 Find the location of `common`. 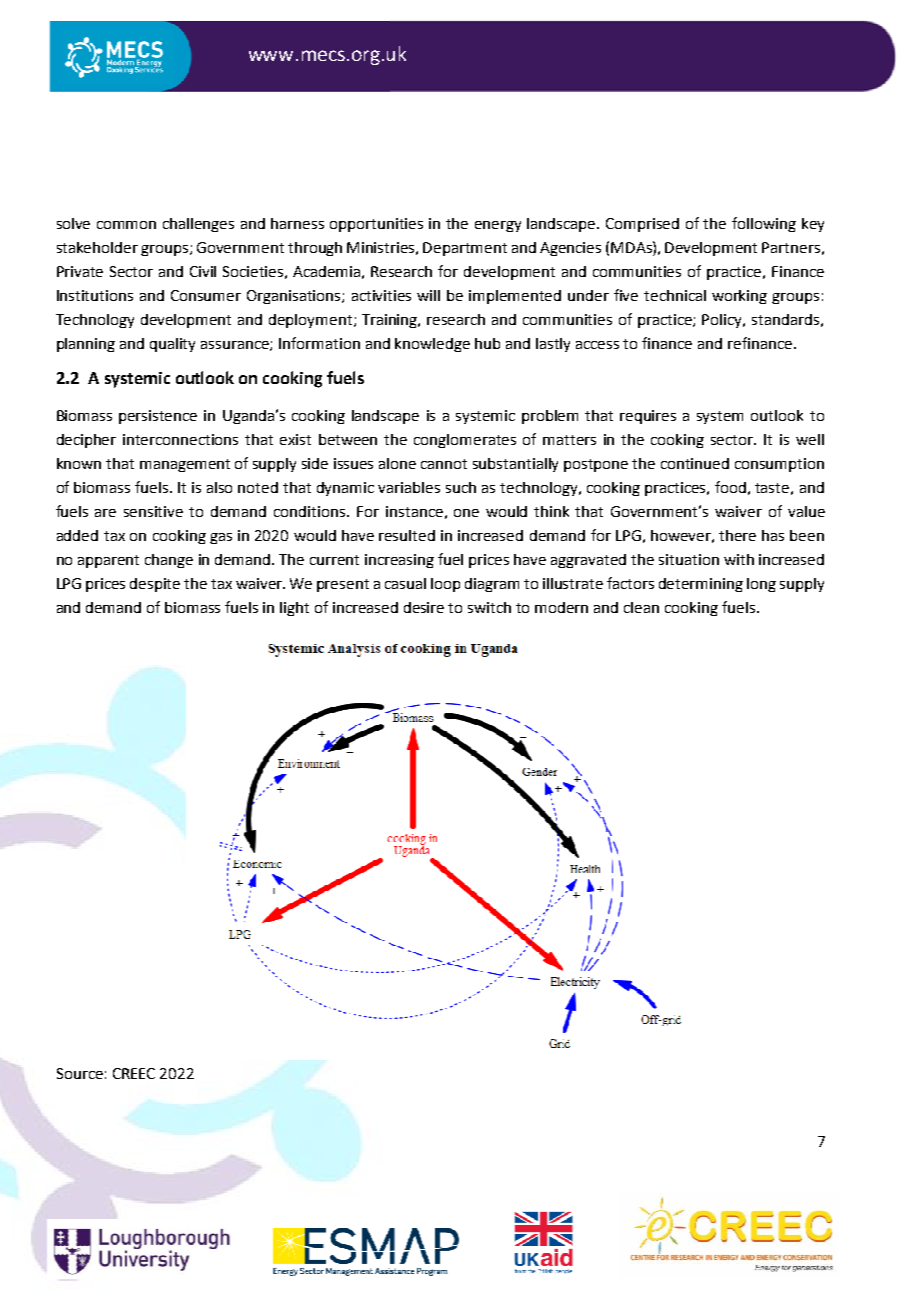

common is located at coordinates (126, 225).
